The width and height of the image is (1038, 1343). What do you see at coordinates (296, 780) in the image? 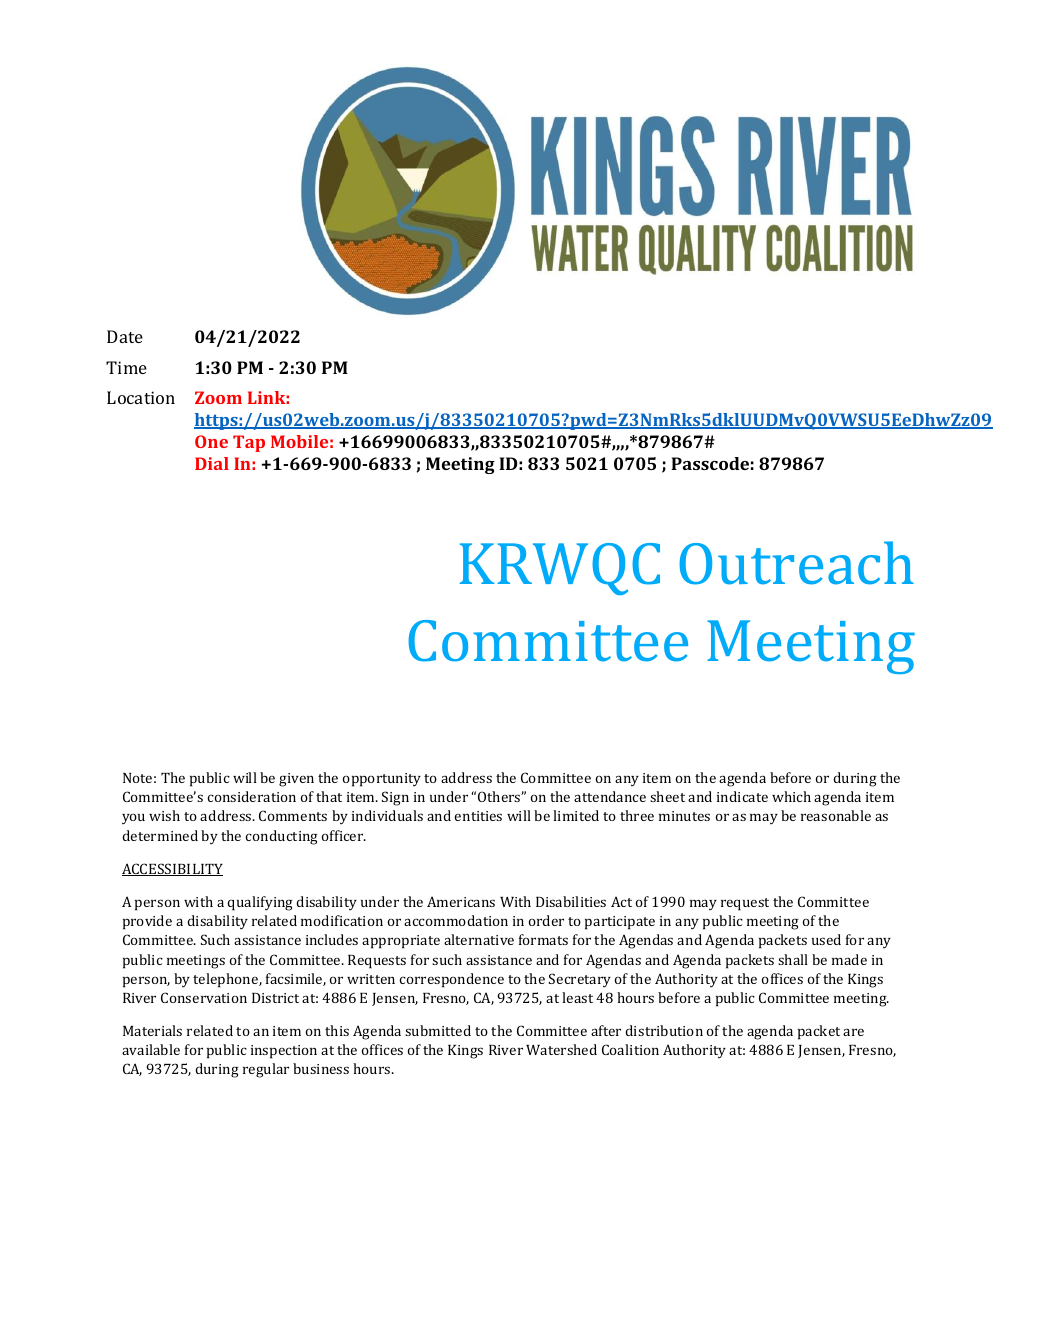
I see `given` at bounding box center [296, 780].
